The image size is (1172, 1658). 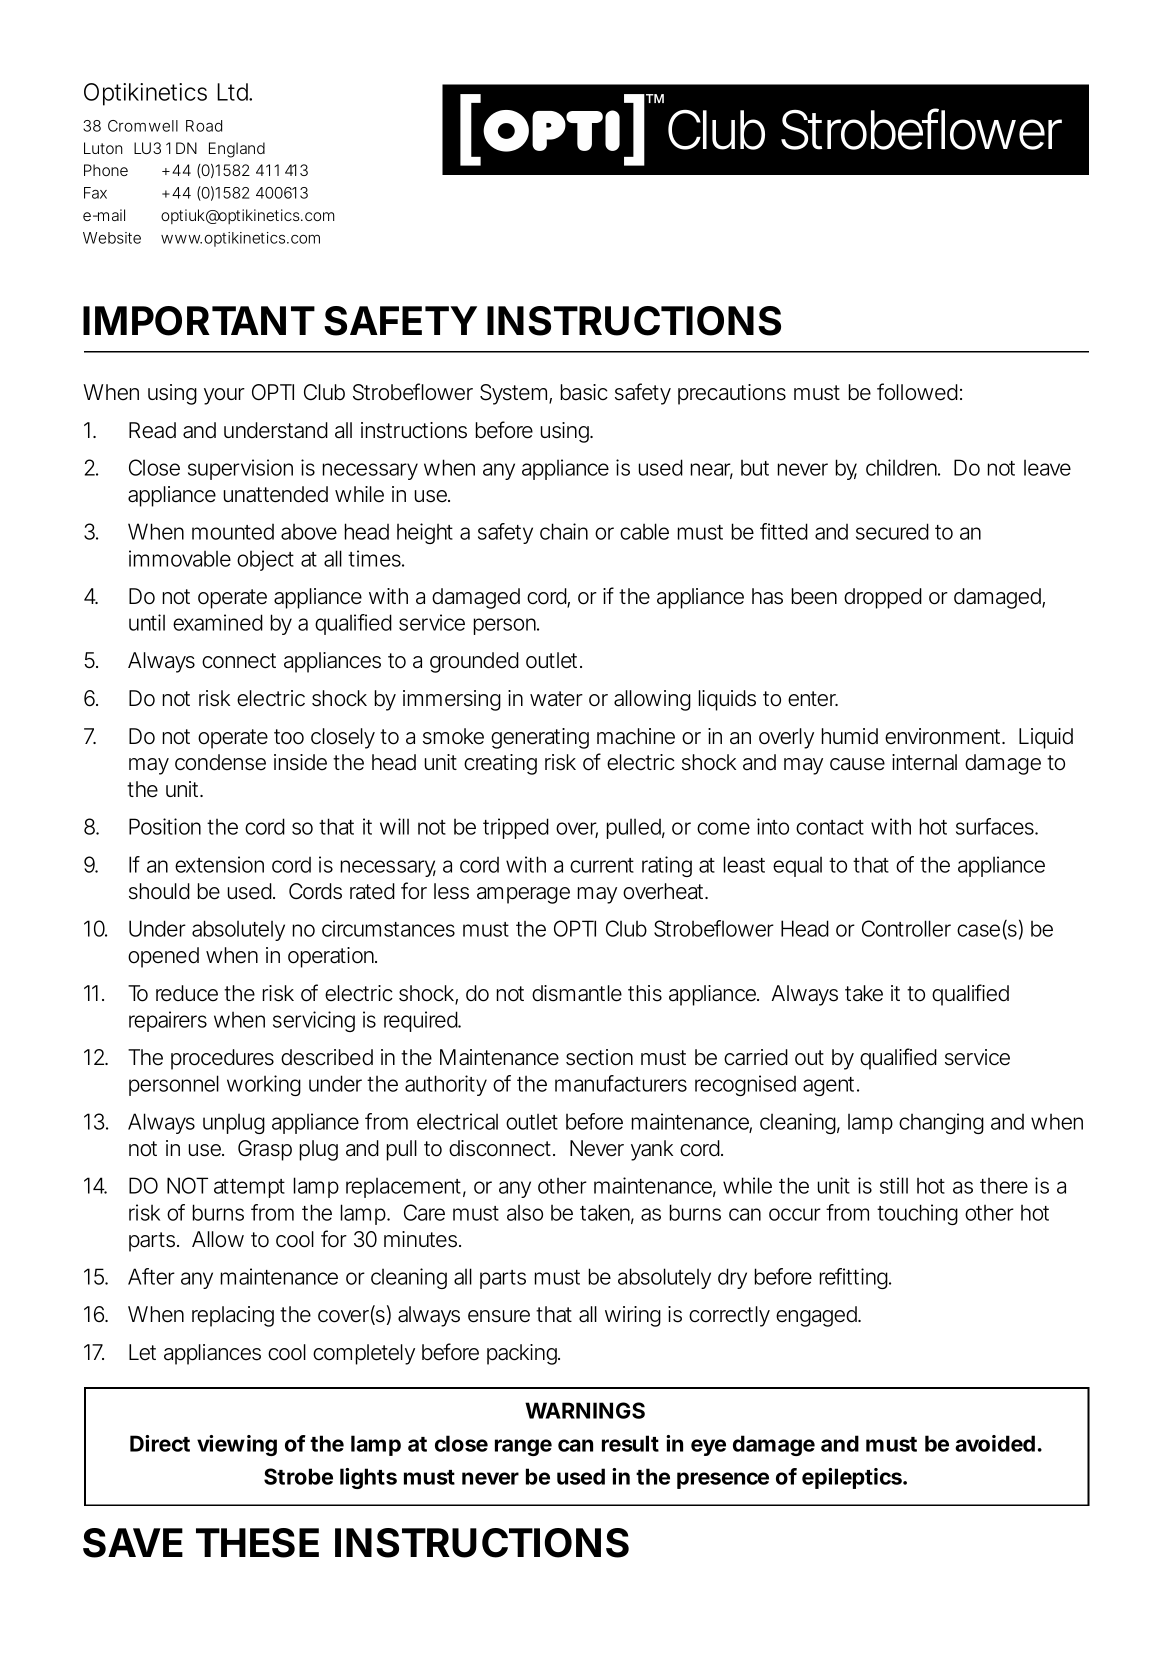 What do you see at coordinates (222, 1059) in the page?
I see `procedures` at bounding box center [222, 1059].
